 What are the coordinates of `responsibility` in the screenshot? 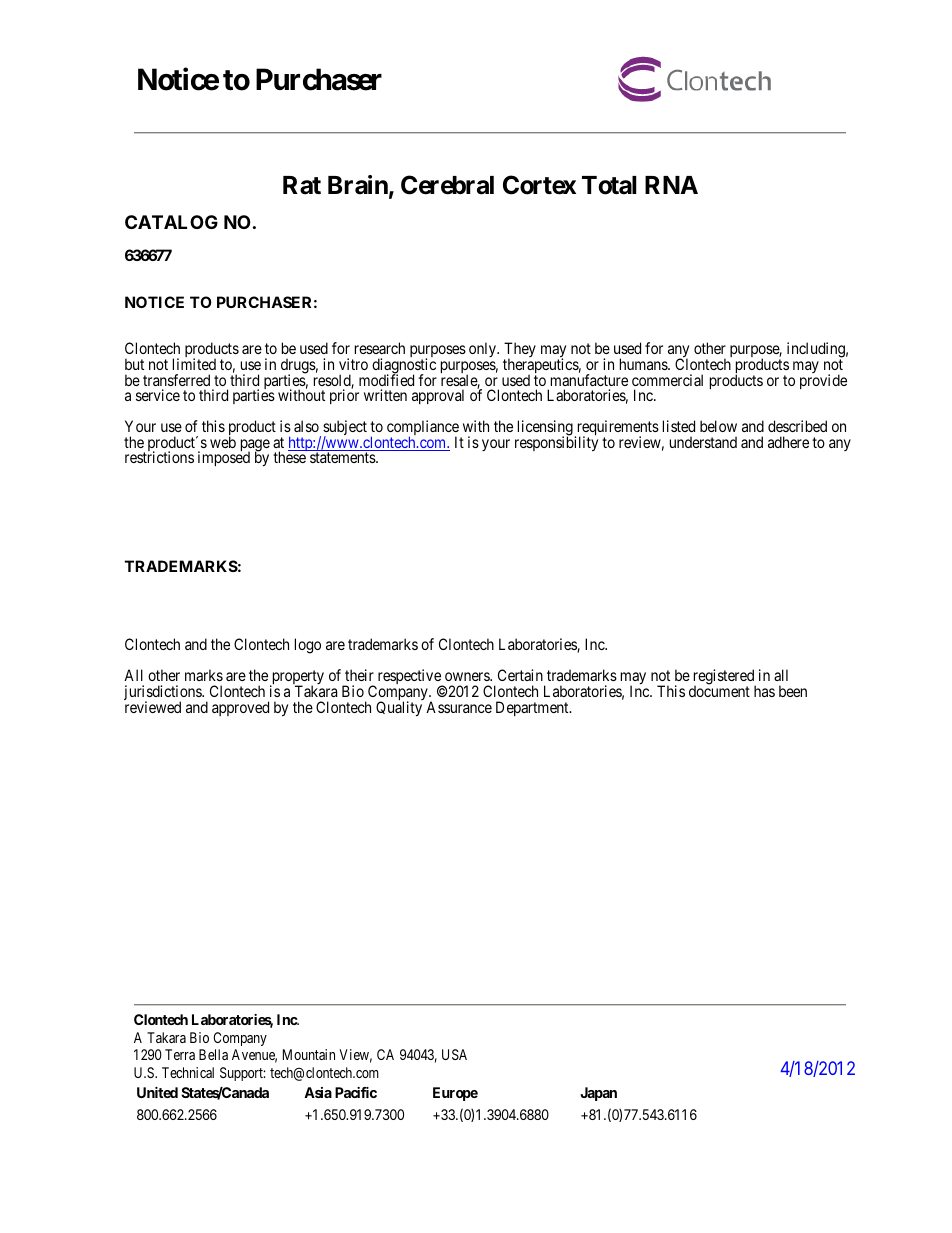 It's located at (556, 443).
